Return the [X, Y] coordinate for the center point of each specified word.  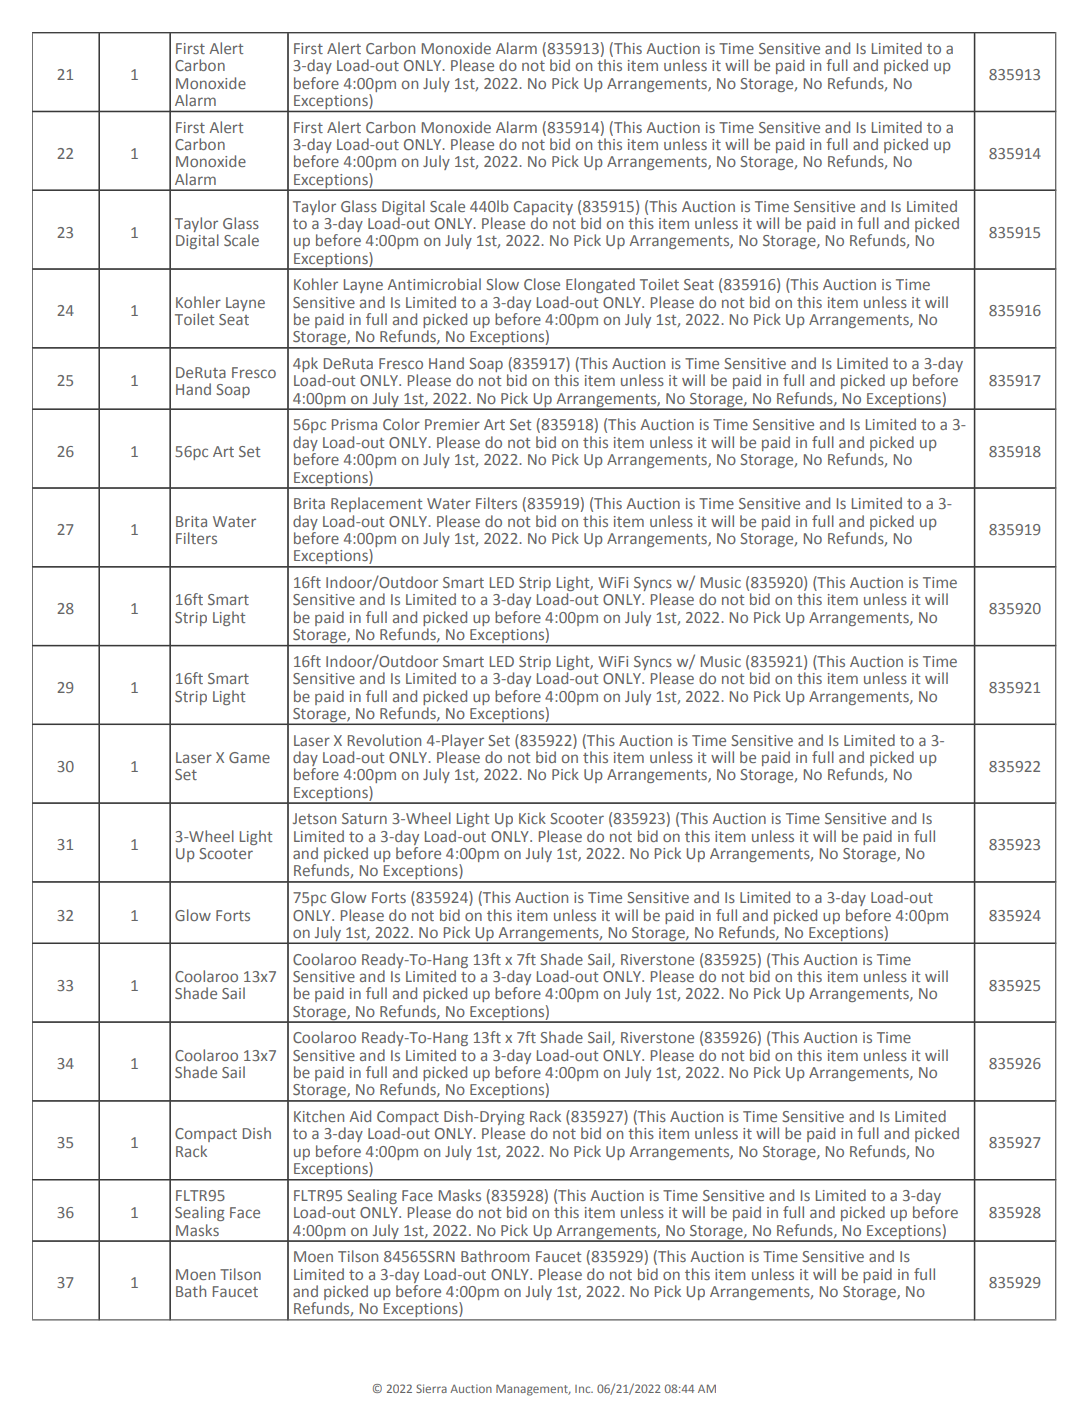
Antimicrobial [434, 284]
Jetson [314, 818]
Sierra [431, 1388]
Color [401, 424]
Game [249, 757]
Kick [532, 818]
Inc [584, 1389]
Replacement [376, 504]
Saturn [364, 818]
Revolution [384, 740]
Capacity [543, 208]
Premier [452, 424]
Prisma [354, 424]
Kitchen [319, 1116]
